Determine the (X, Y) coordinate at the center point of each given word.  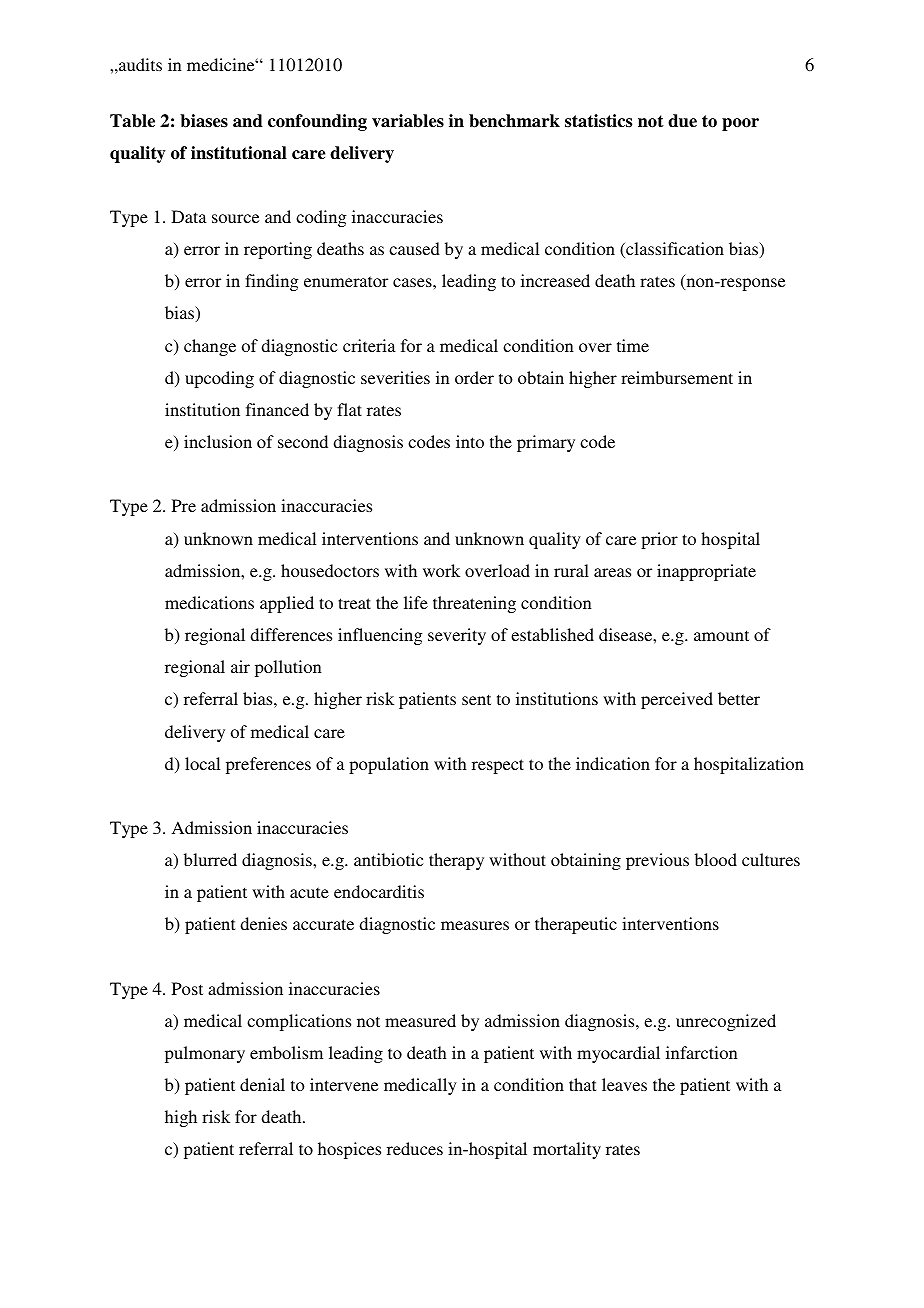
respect (498, 766)
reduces (415, 1148)
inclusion (218, 441)
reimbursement (677, 377)
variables (408, 121)
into (470, 441)
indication (613, 763)
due (682, 121)
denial (262, 1084)
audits (139, 65)
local (202, 763)
